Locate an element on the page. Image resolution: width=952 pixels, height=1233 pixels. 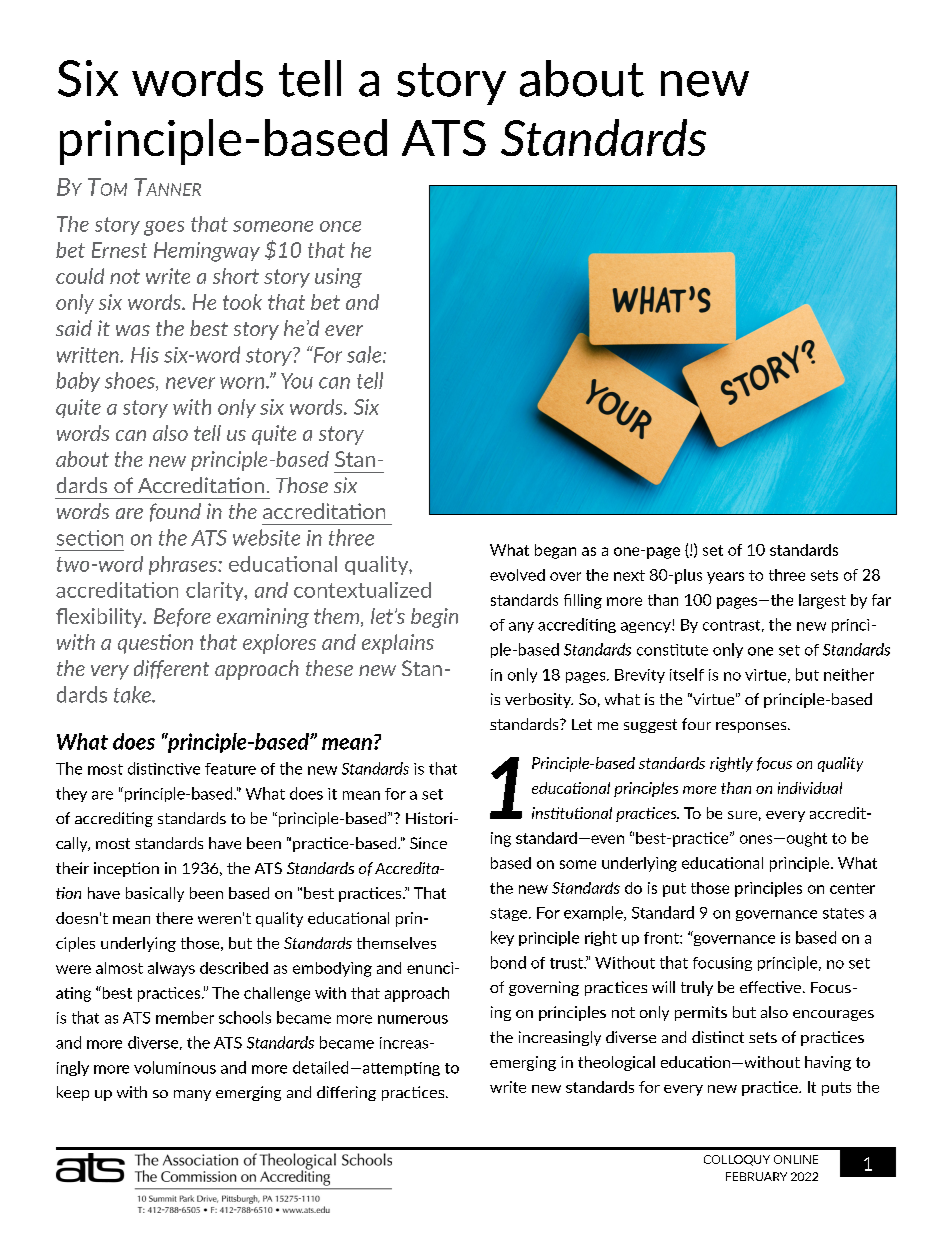
verbosity is located at coordinates (539, 700).
